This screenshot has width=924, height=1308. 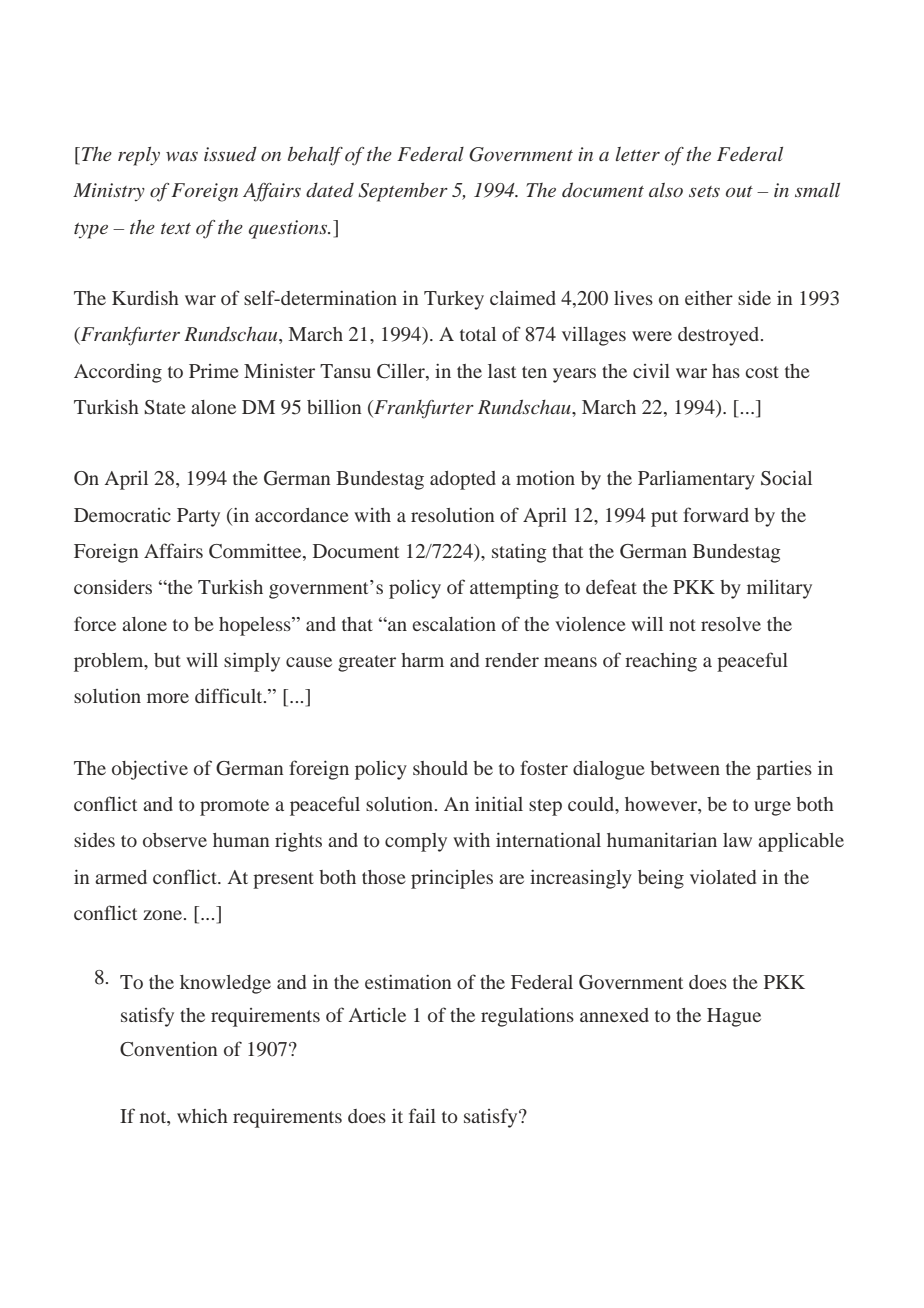 I want to click on last, so click(x=502, y=371).
